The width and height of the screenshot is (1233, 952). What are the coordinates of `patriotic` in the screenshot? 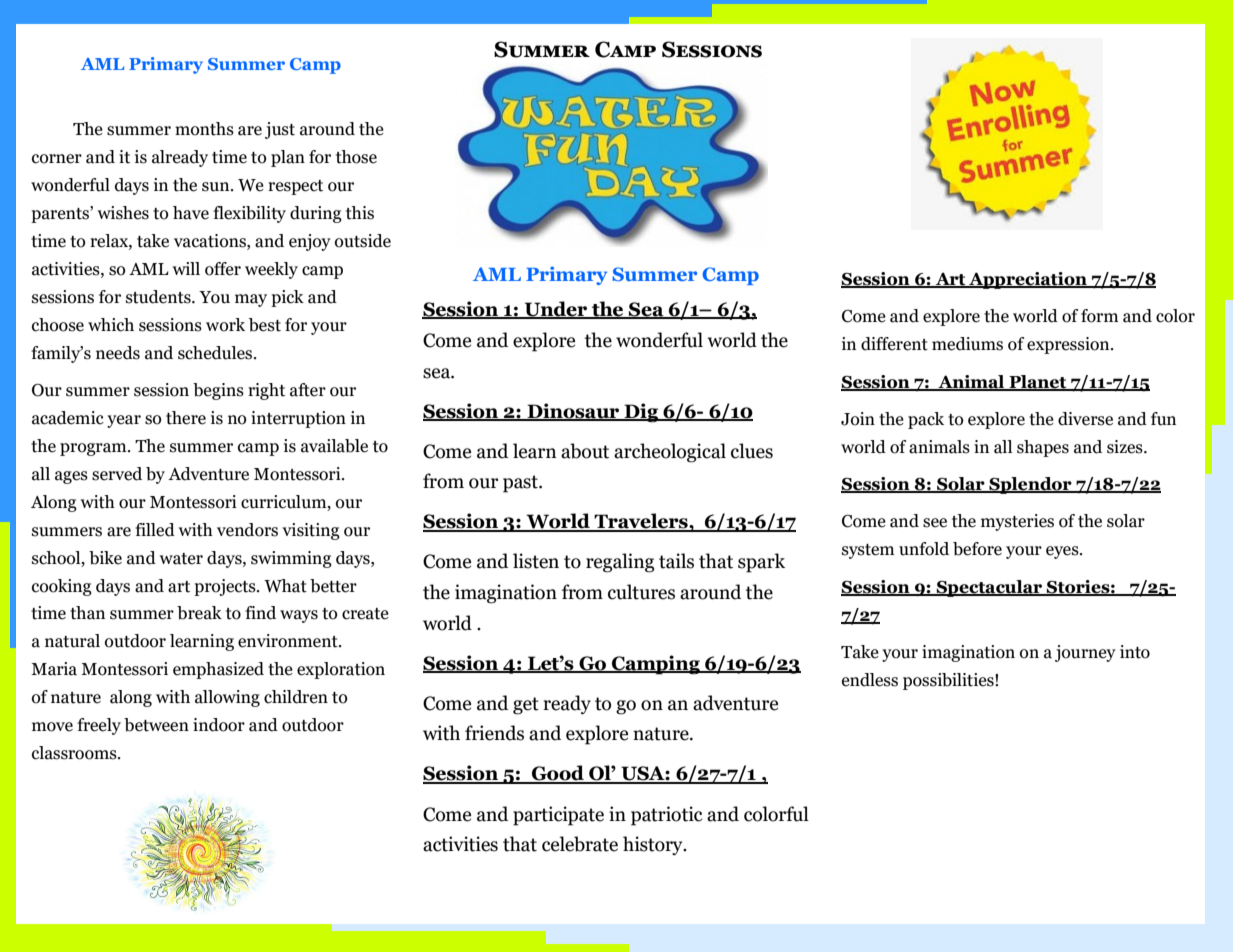 It's located at (666, 816).
